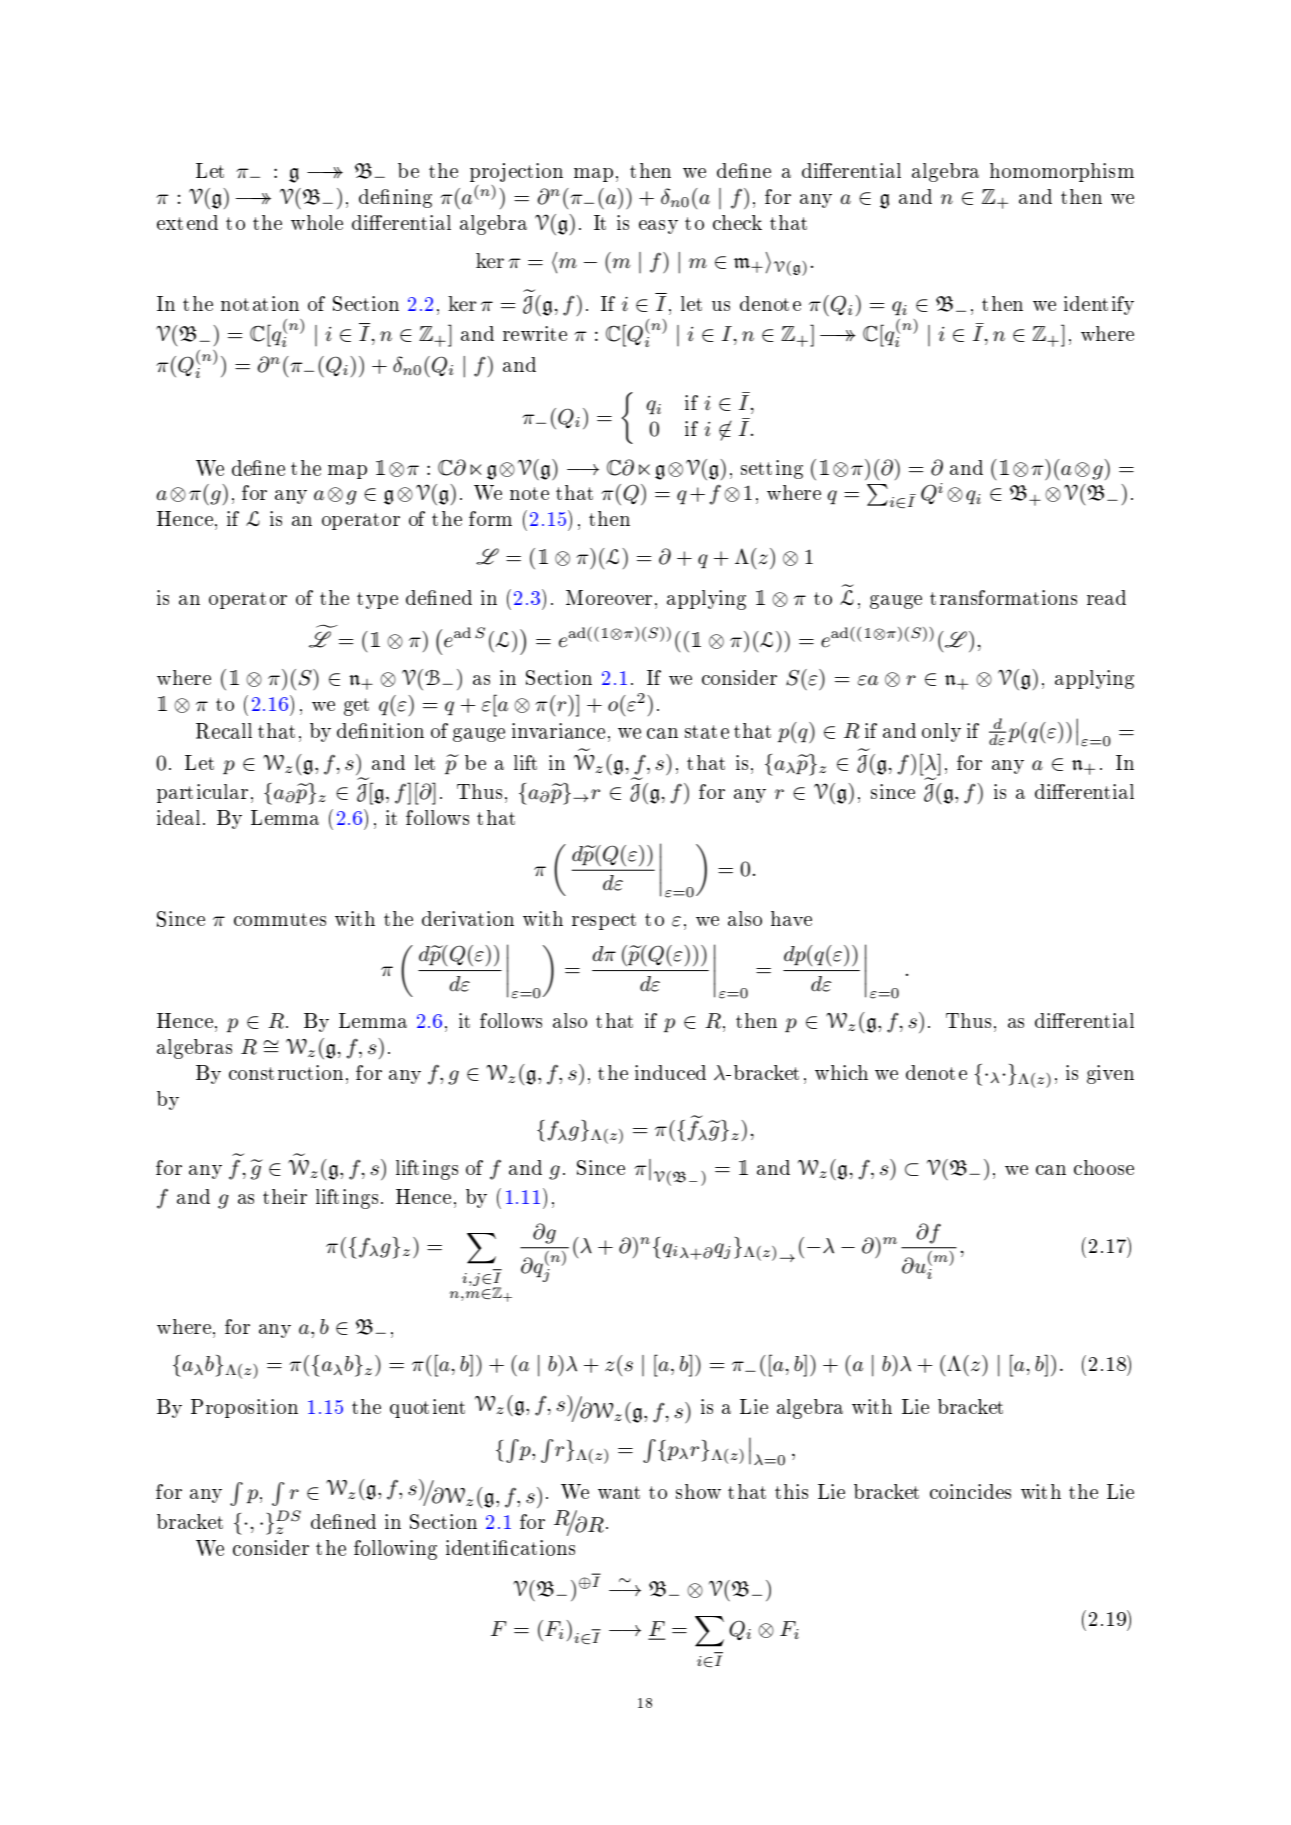  What do you see at coordinates (941, 732) in the page?
I see `only` at bounding box center [941, 732].
